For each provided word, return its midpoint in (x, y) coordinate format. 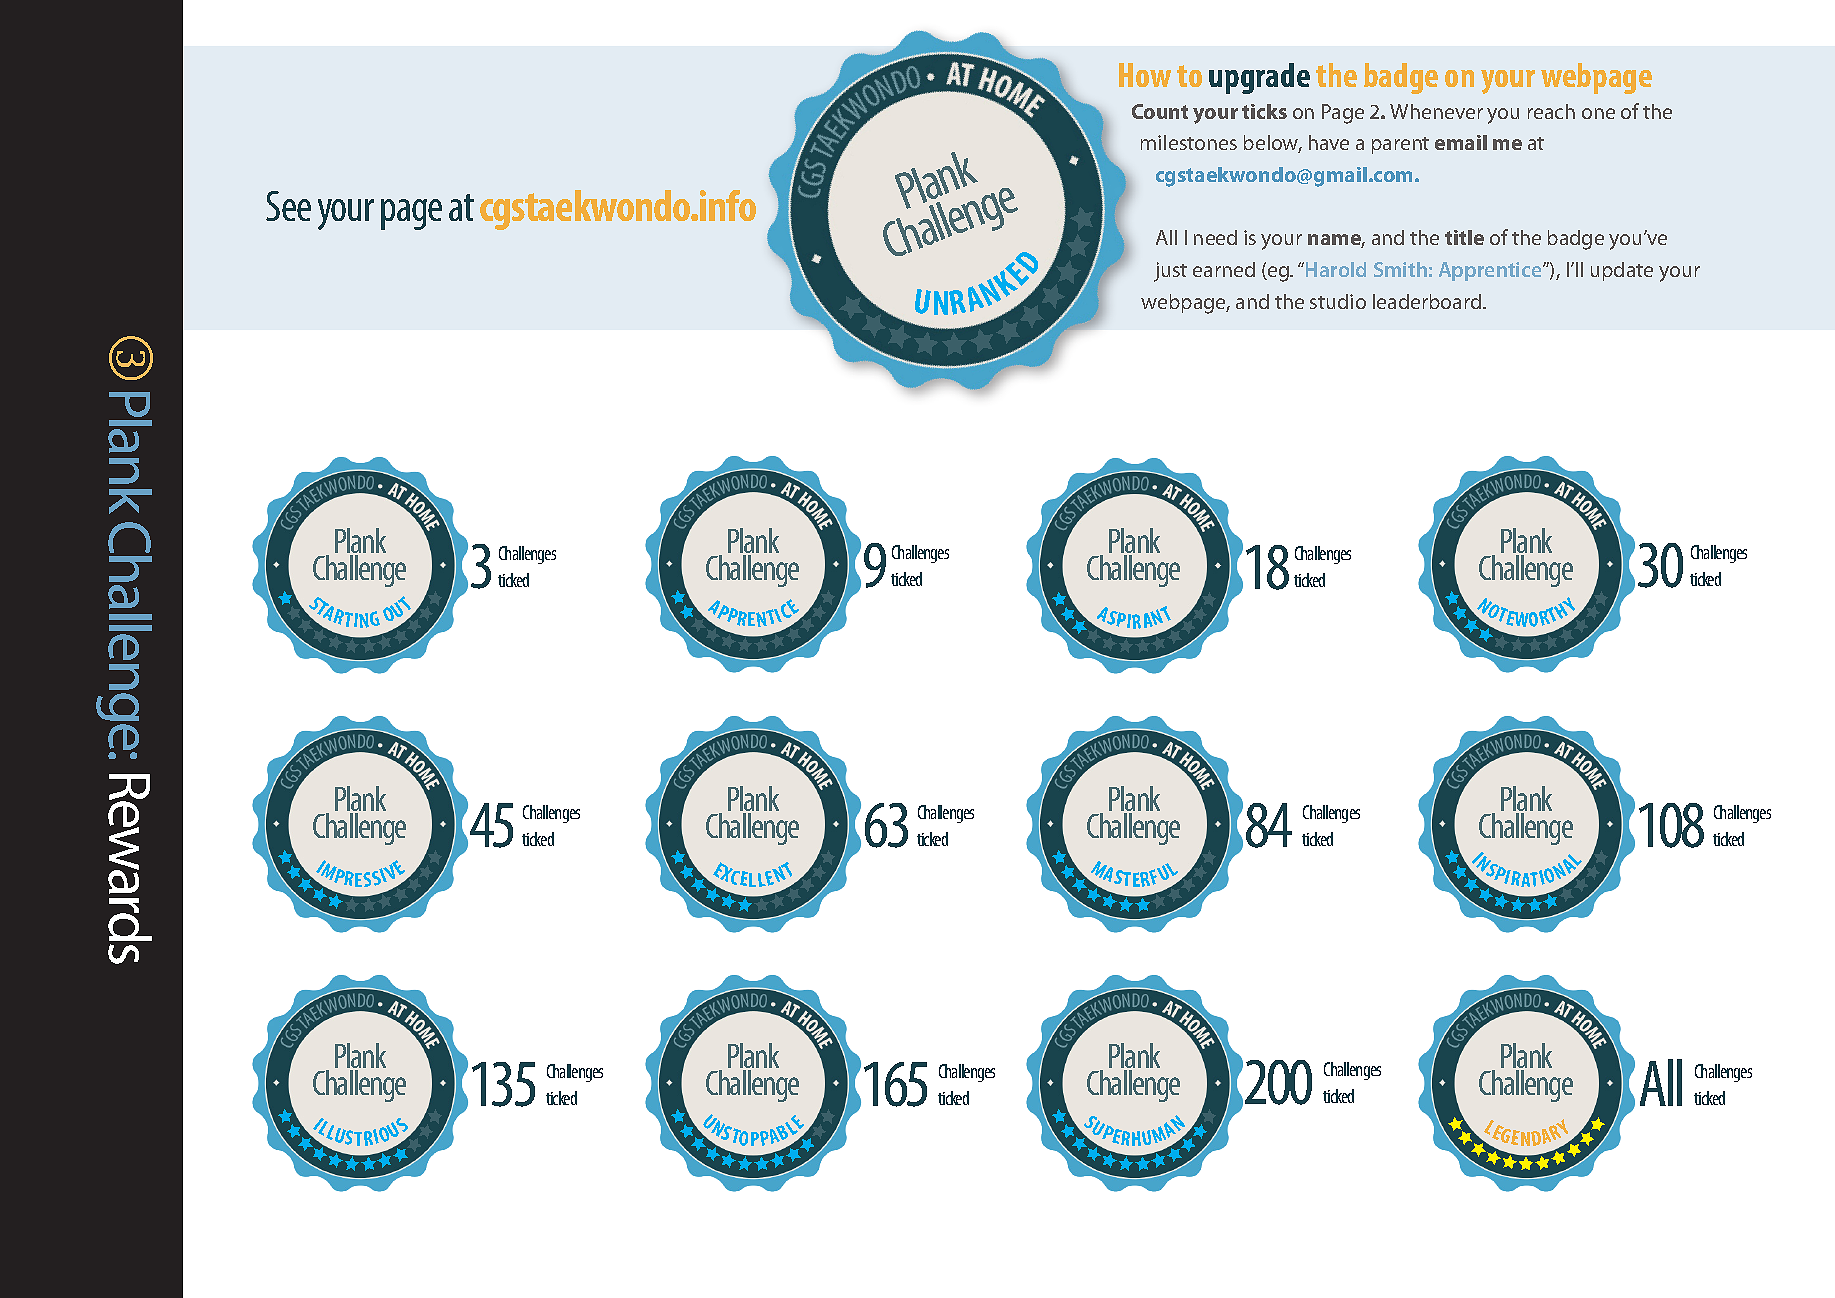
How (1145, 75)
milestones (1189, 142)
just (1170, 272)
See (288, 206)
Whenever (1436, 111)
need (1215, 237)
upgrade (1259, 78)
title (1464, 237)
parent (1400, 145)
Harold (1336, 269)
